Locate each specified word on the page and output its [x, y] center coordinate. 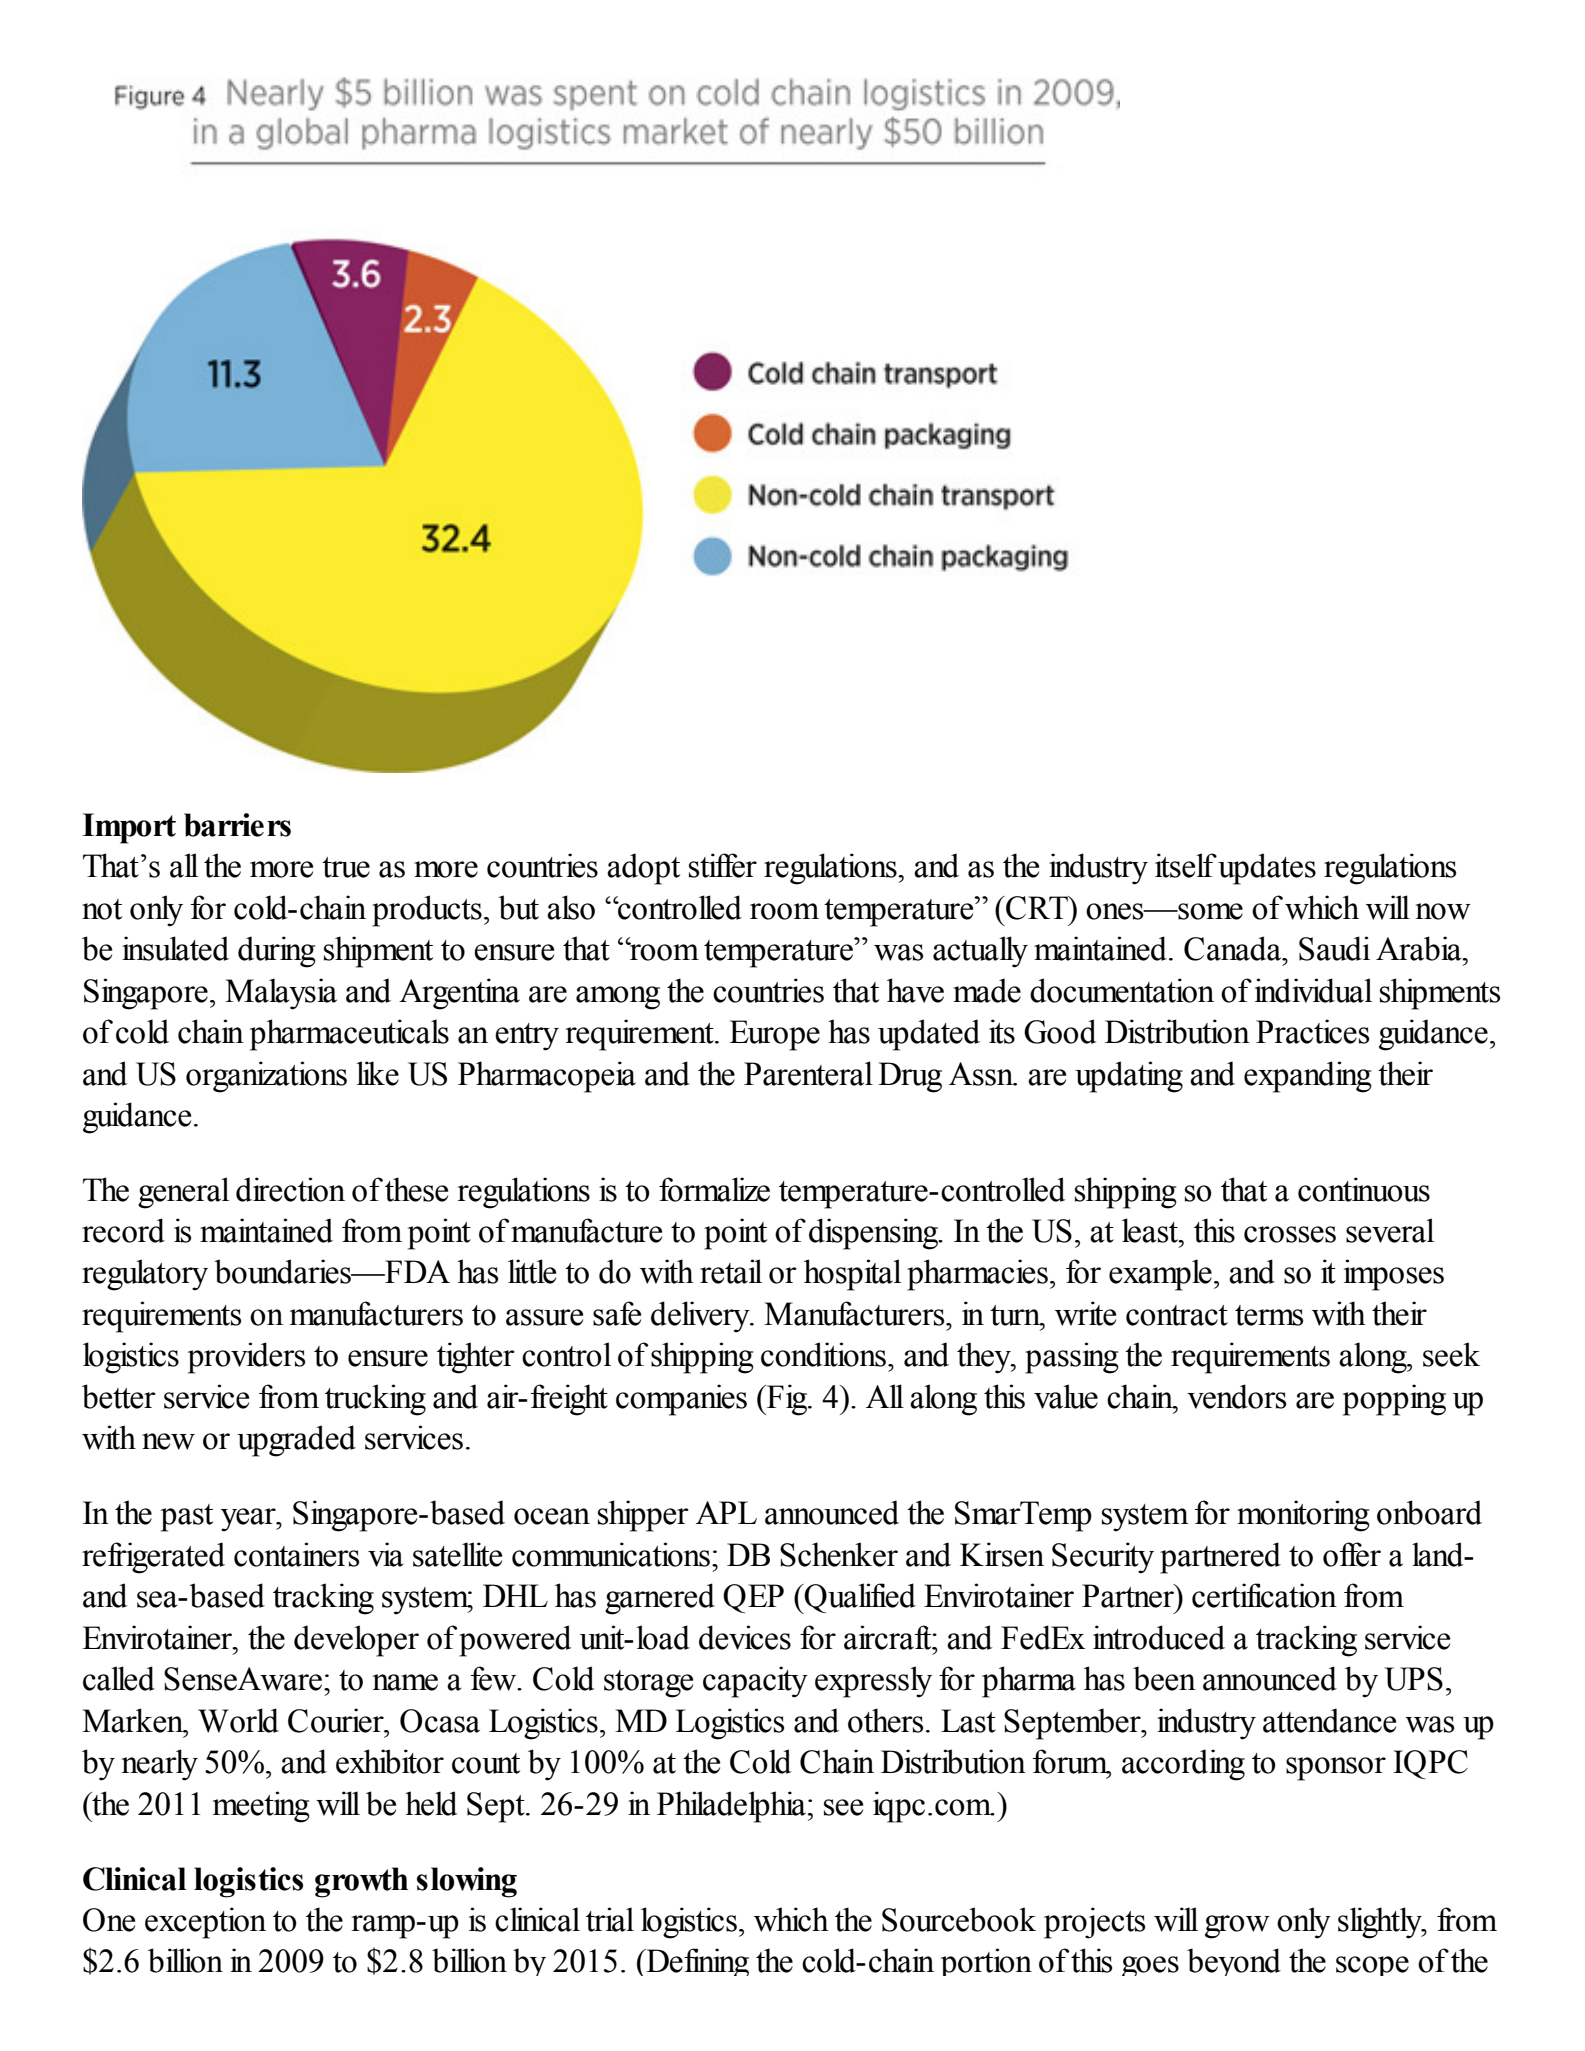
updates [1267, 869]
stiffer [723, 865]
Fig [787, 1400]
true [346, 867]
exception [205, 1923]
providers [246, 1358]
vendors [1236, 1396]
